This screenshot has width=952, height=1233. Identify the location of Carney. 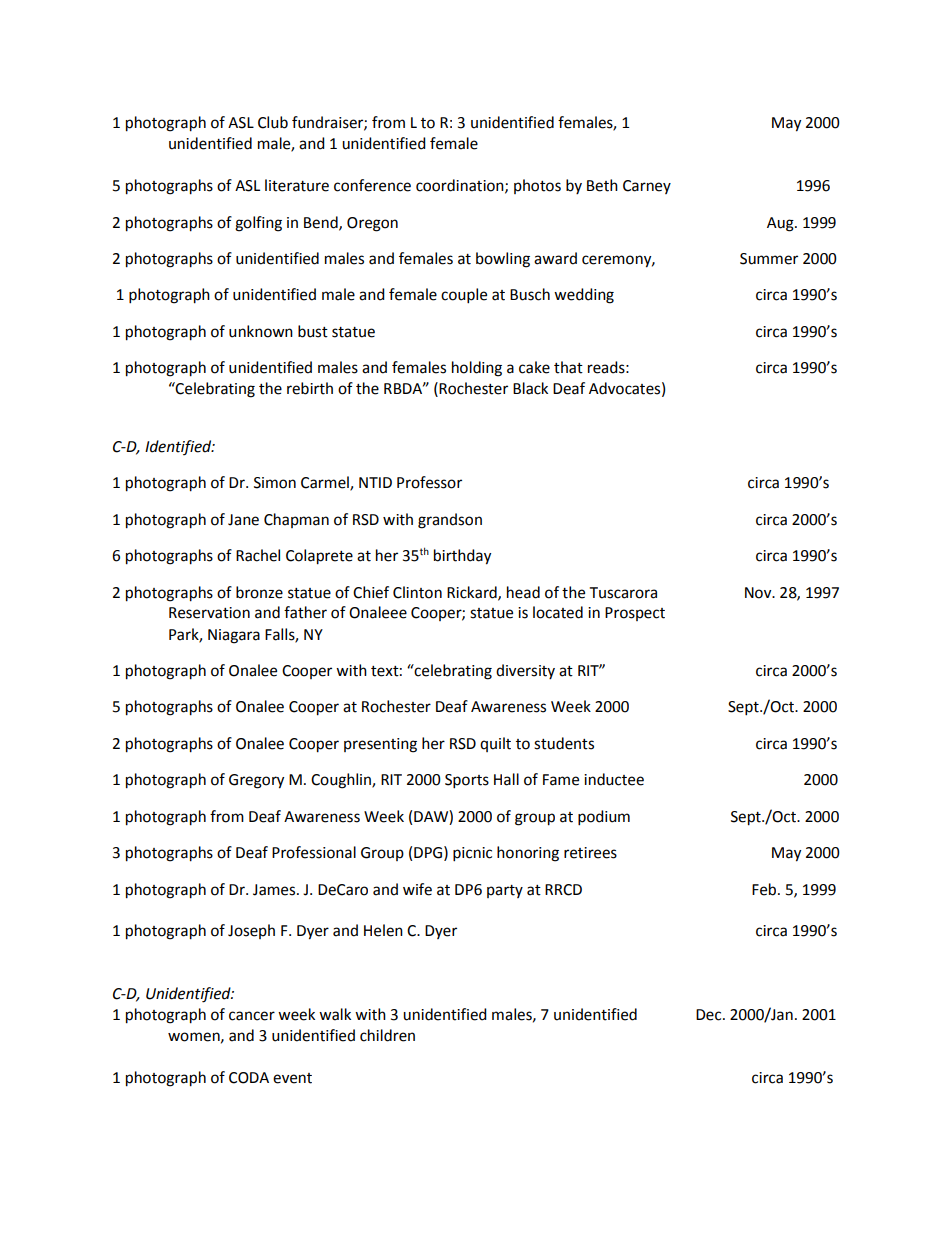
(647, 187).
